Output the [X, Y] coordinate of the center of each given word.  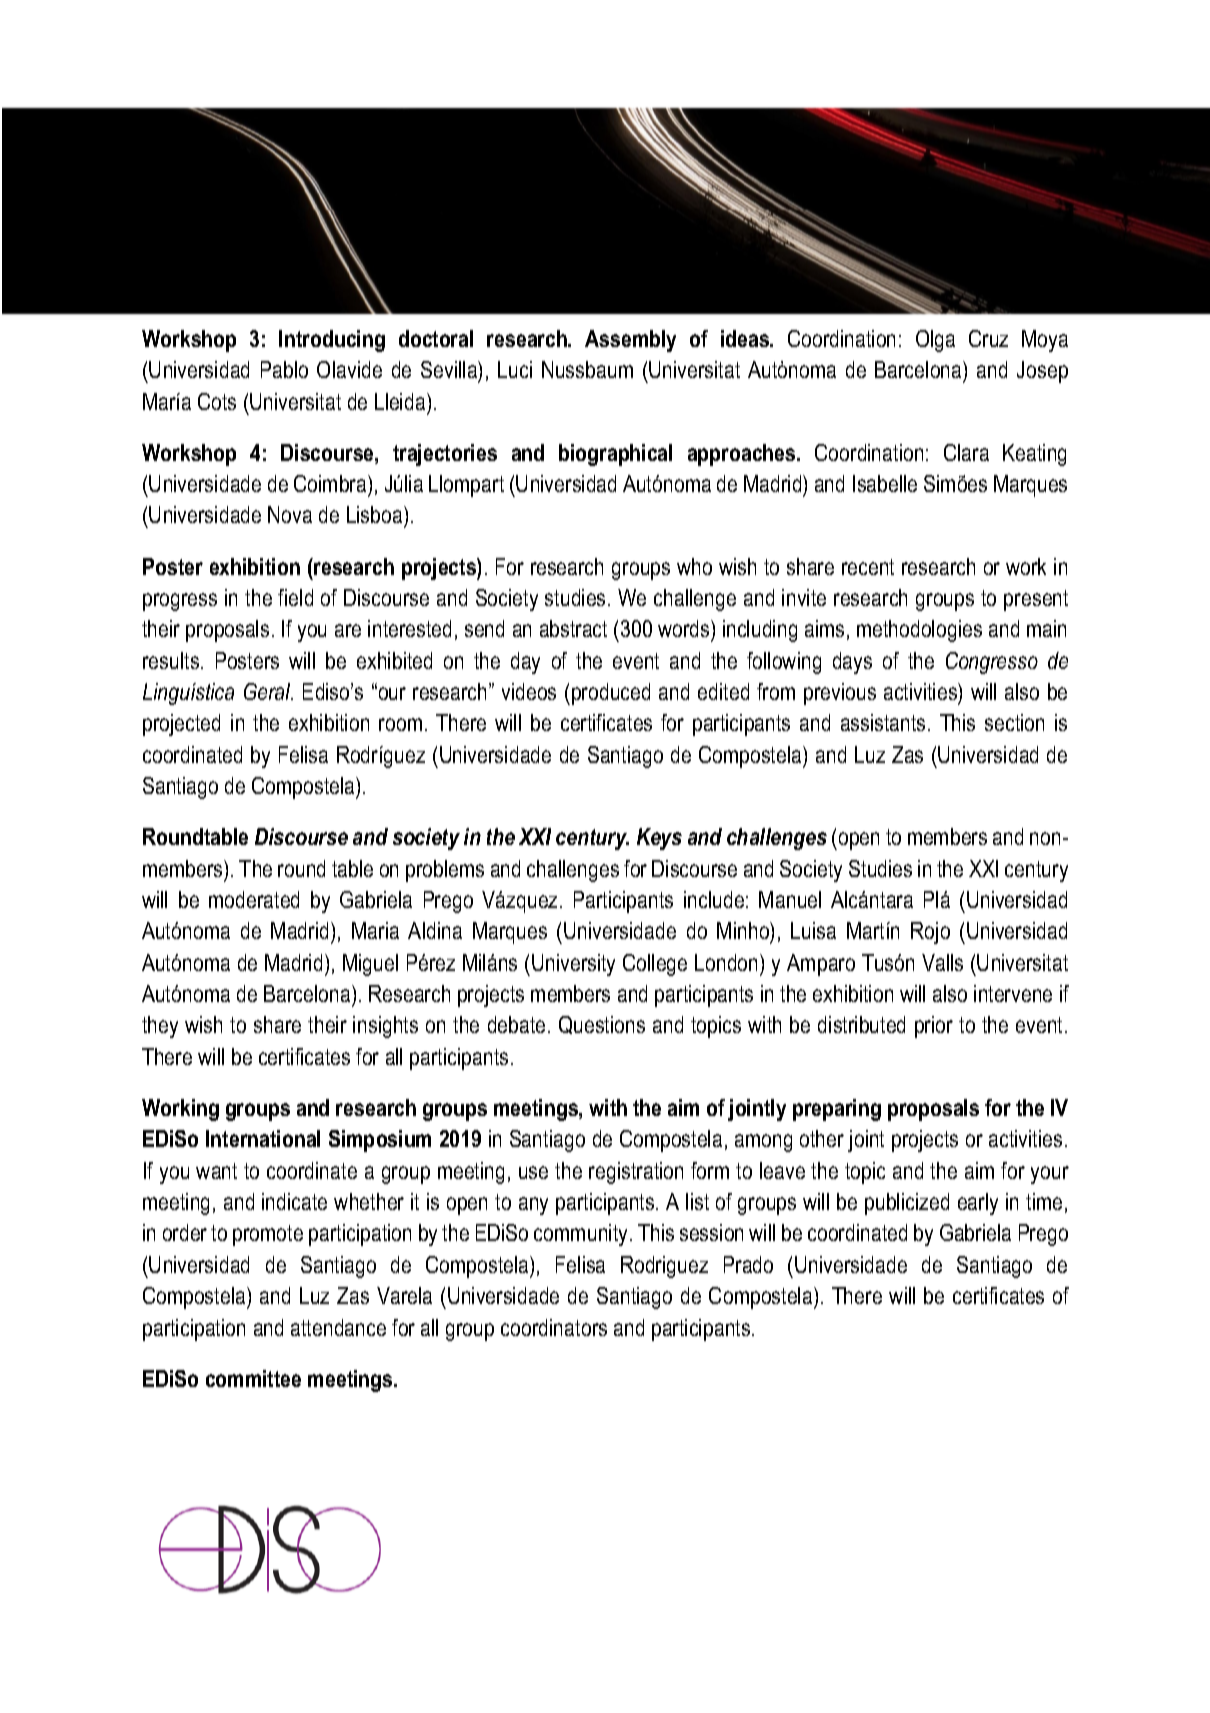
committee [253, 1378]
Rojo [930, 933]
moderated [254, 899]
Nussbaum [587, 369]
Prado [748, 1264]
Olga [935, 341]
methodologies [919, 631]
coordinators [554, 1327]
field [295, 597]
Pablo [284, 369]
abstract [573, 628]
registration [636, 1173]
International [263, 1138]
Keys [659, 839]
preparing [837, 1110]
